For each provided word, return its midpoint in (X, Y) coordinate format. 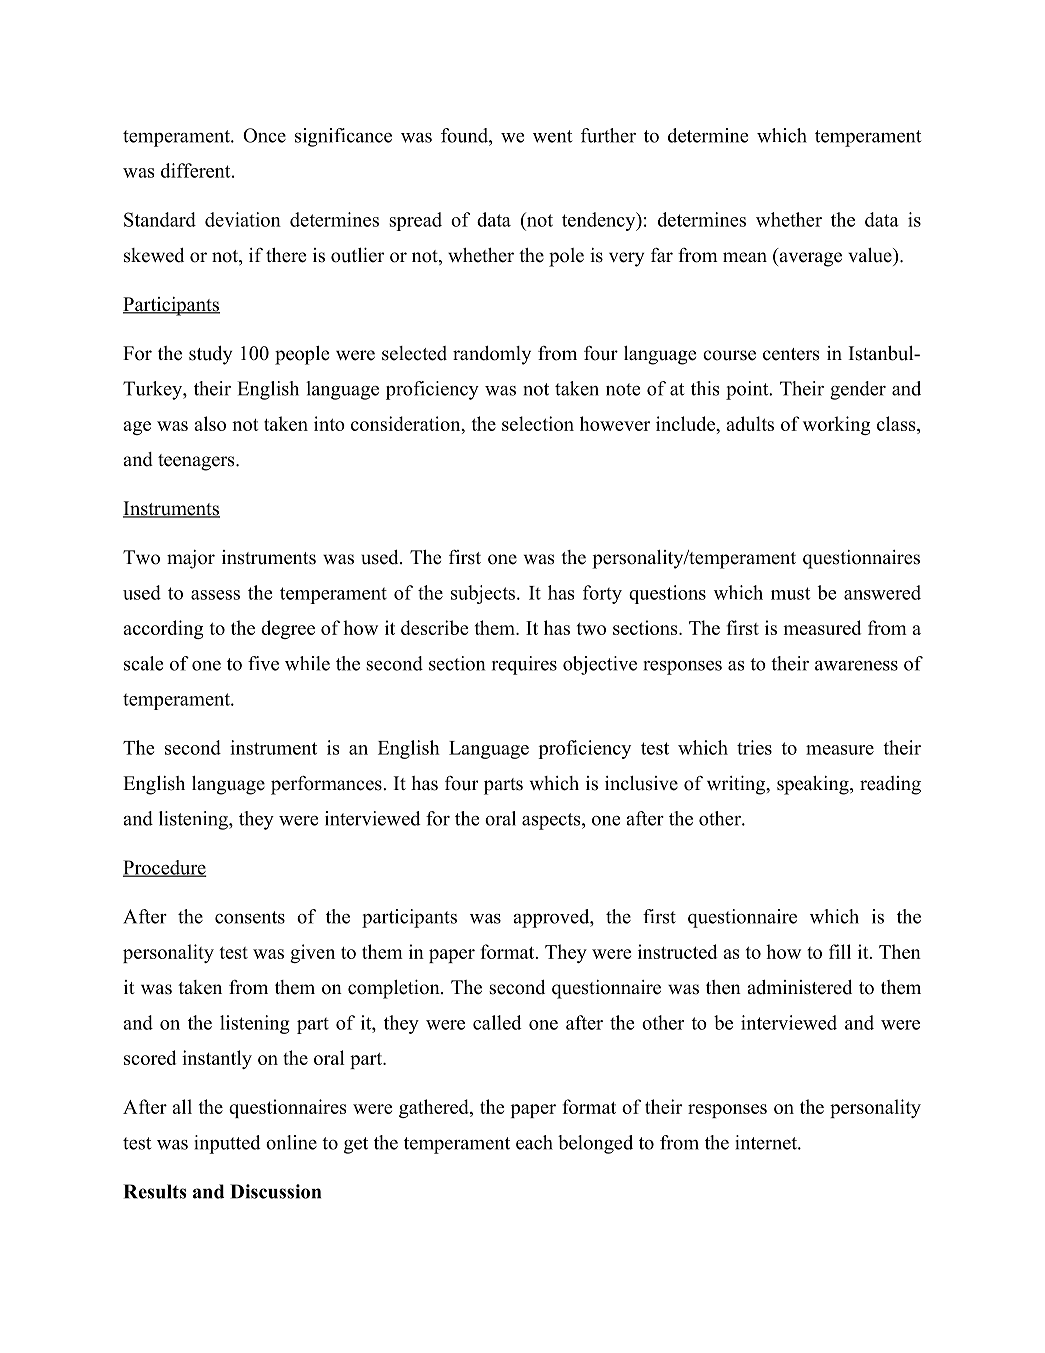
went (552, 136)
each (534, 1142)
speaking (814, 785)
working (836, 425)
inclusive (641, 783)
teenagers (197, 462)
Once (264, 135)
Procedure (165, 868)
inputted (227, 1144)
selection (538, 423)
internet (767, 1142)
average (809, 259)
